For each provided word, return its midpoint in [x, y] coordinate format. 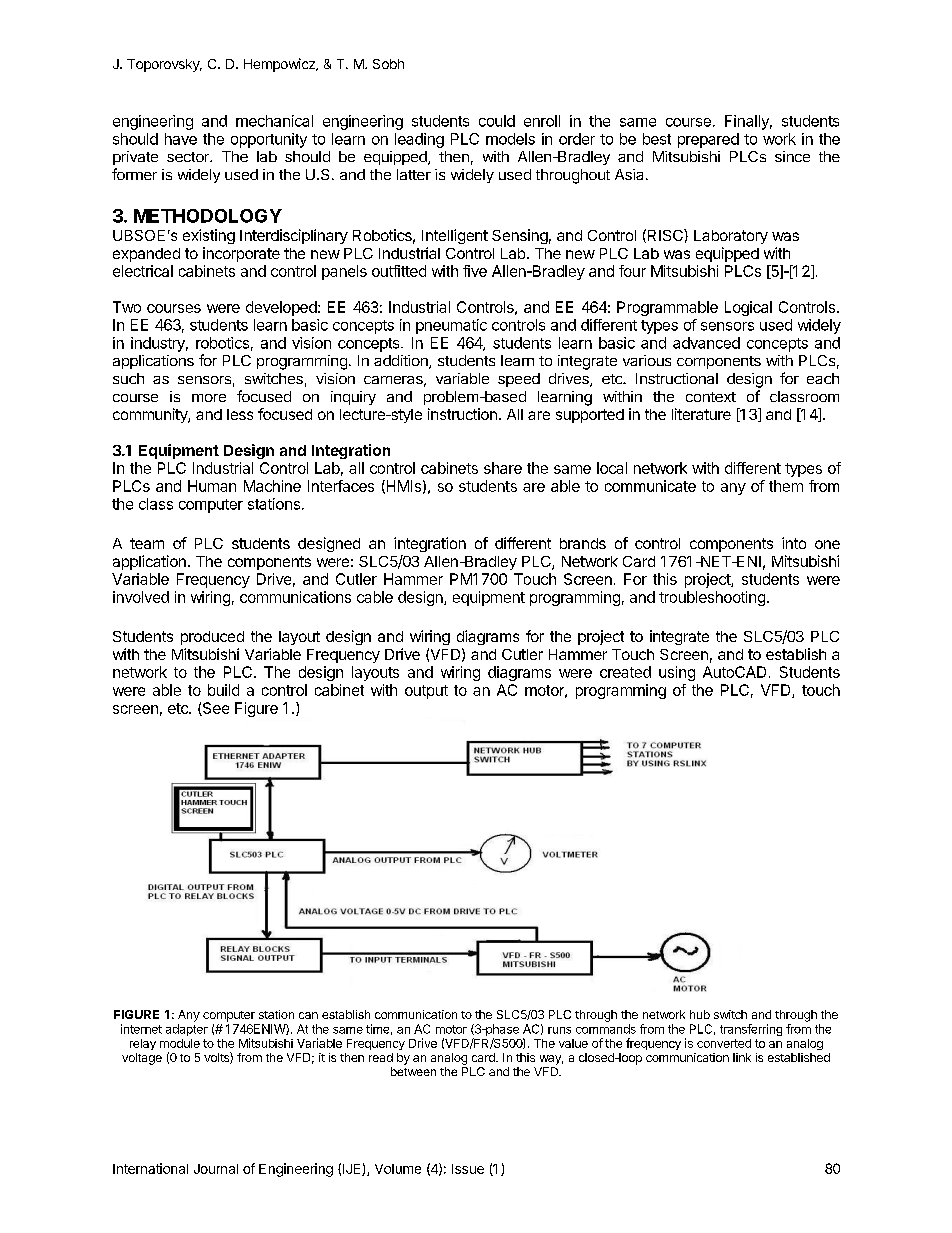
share [503, 468]
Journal [216, 1169]
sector [189, 157]
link [742, 1057]
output [426, 692]
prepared [708, 140]
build [223, 690]
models [510, 139]
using [677, 673]
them [786, 486]
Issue [468, 1169]
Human [212, 486]
